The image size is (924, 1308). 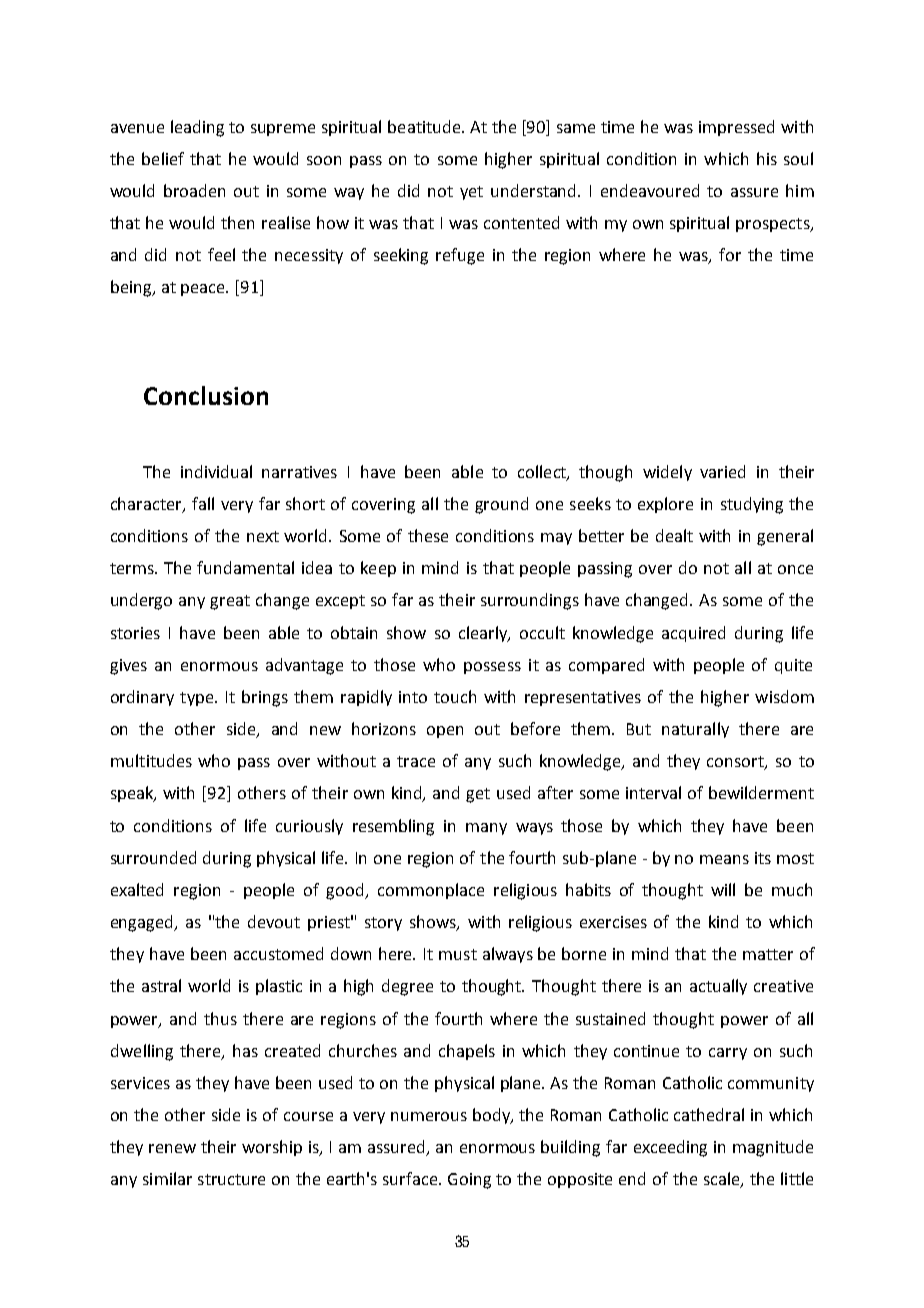 What do you see at coordinates (469, 1181) in the screenshot?
I see `Going` at bounding box center [469, 1181].
